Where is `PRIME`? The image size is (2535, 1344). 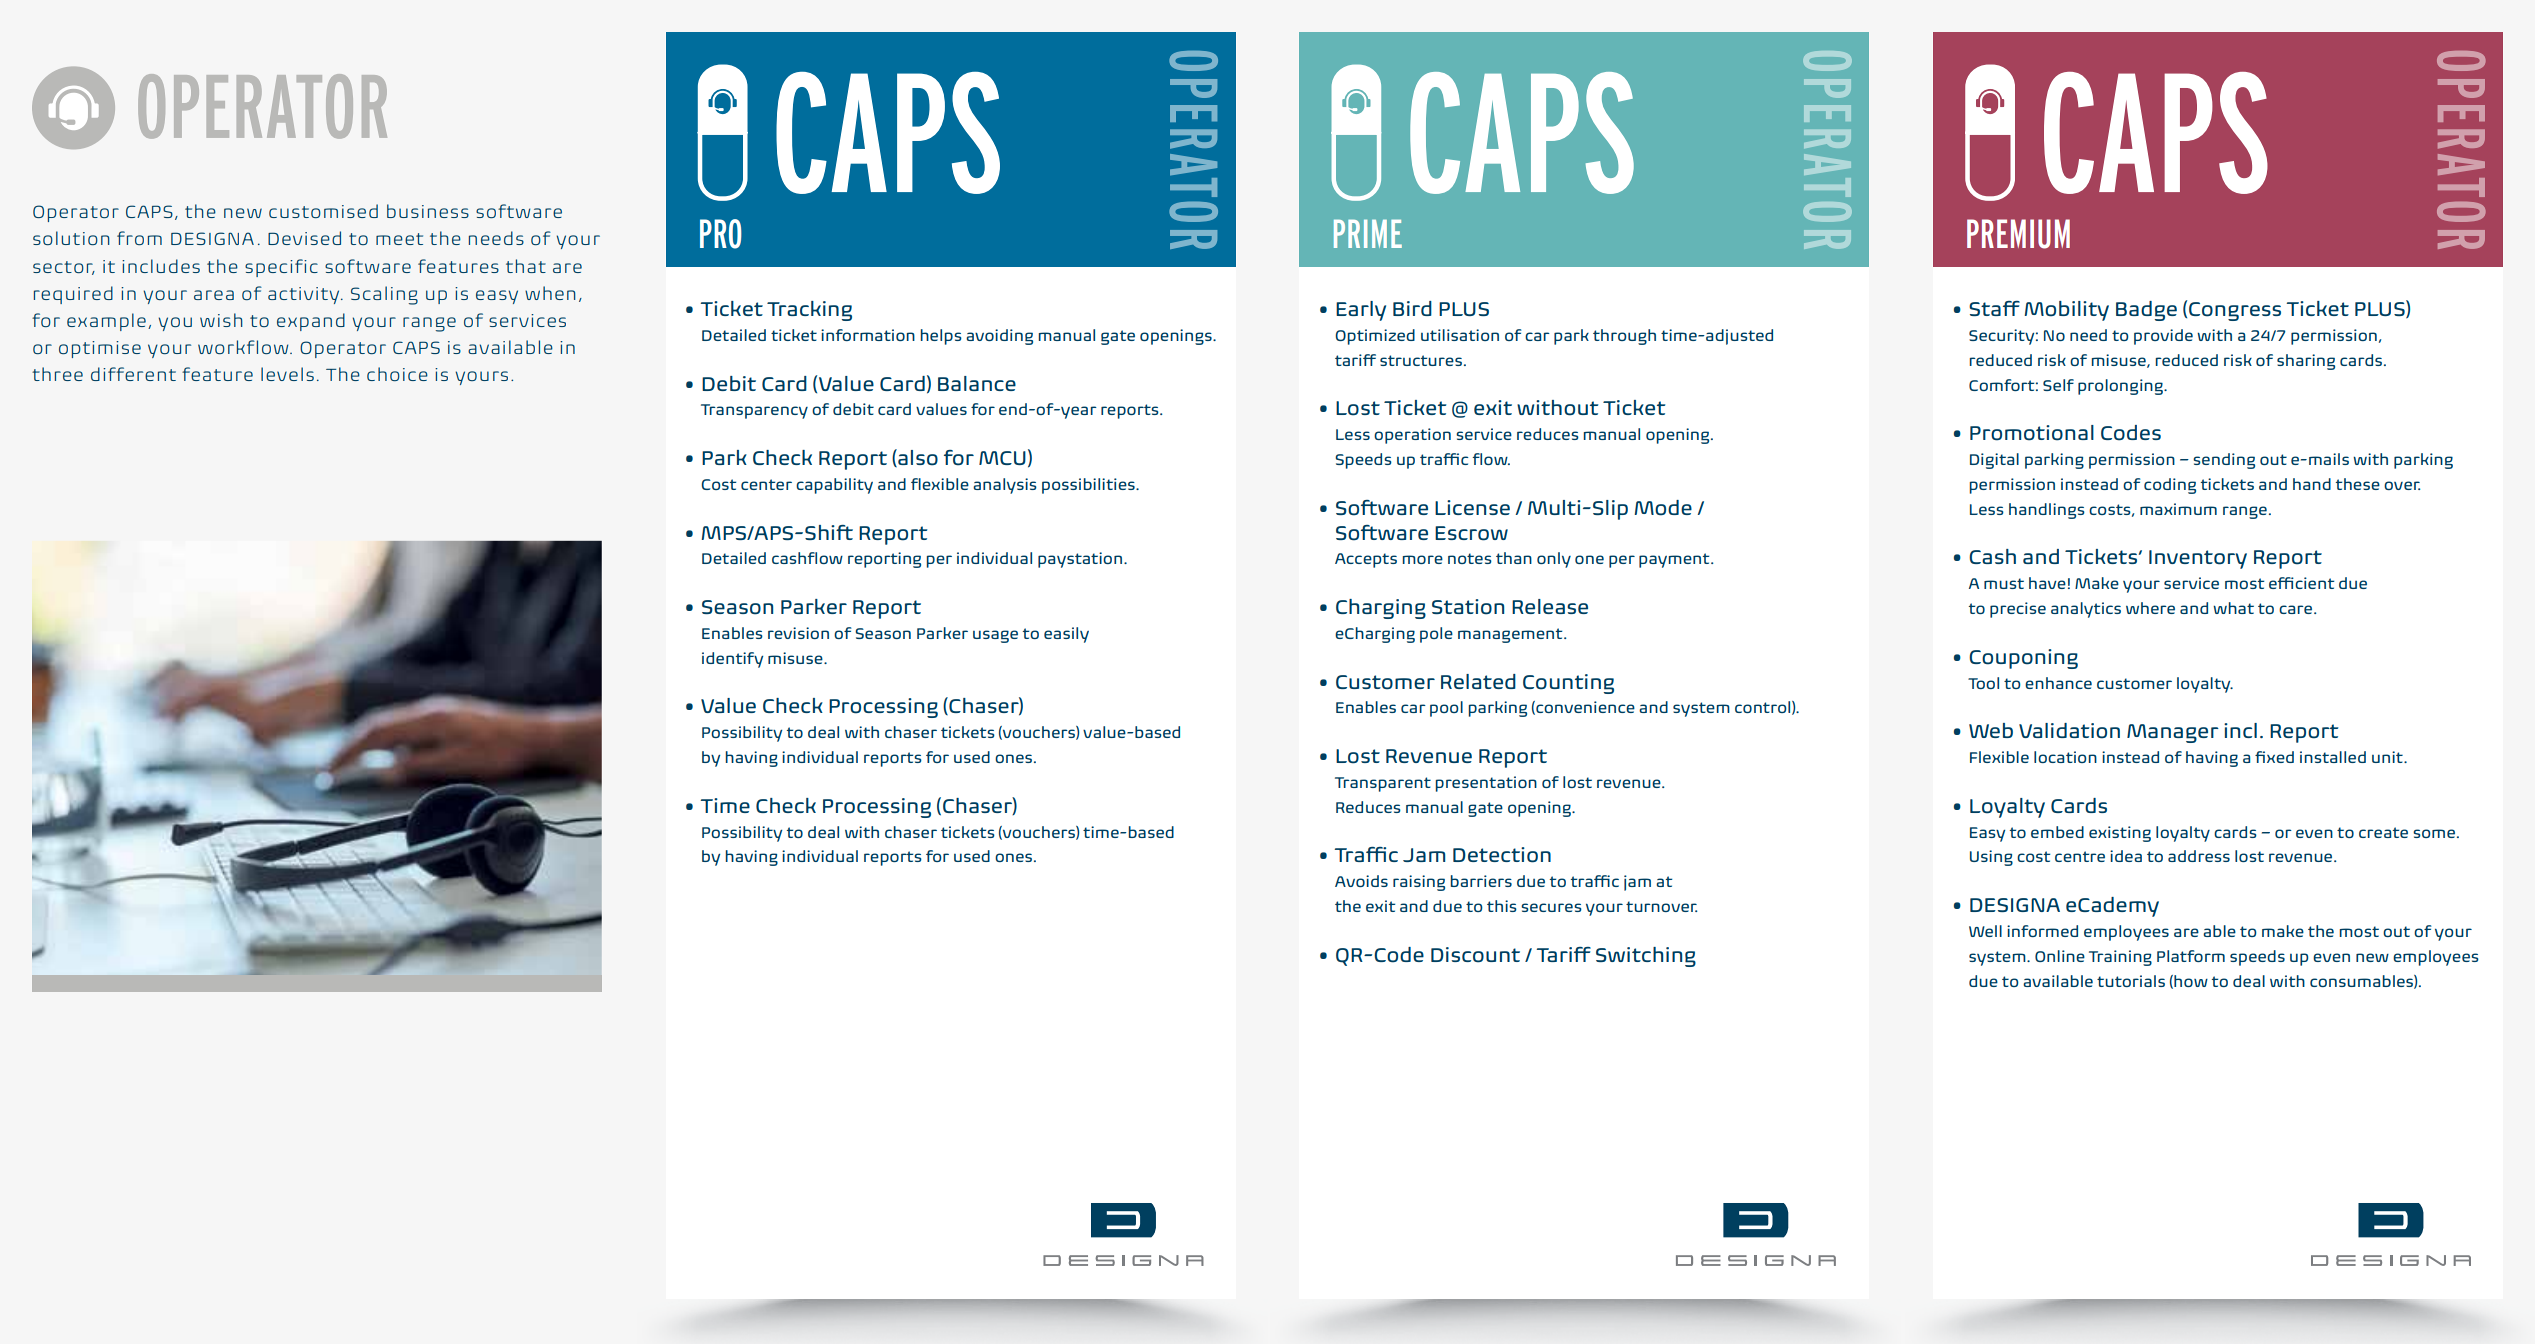 PRIME is located at coordinates (1368, 234).
